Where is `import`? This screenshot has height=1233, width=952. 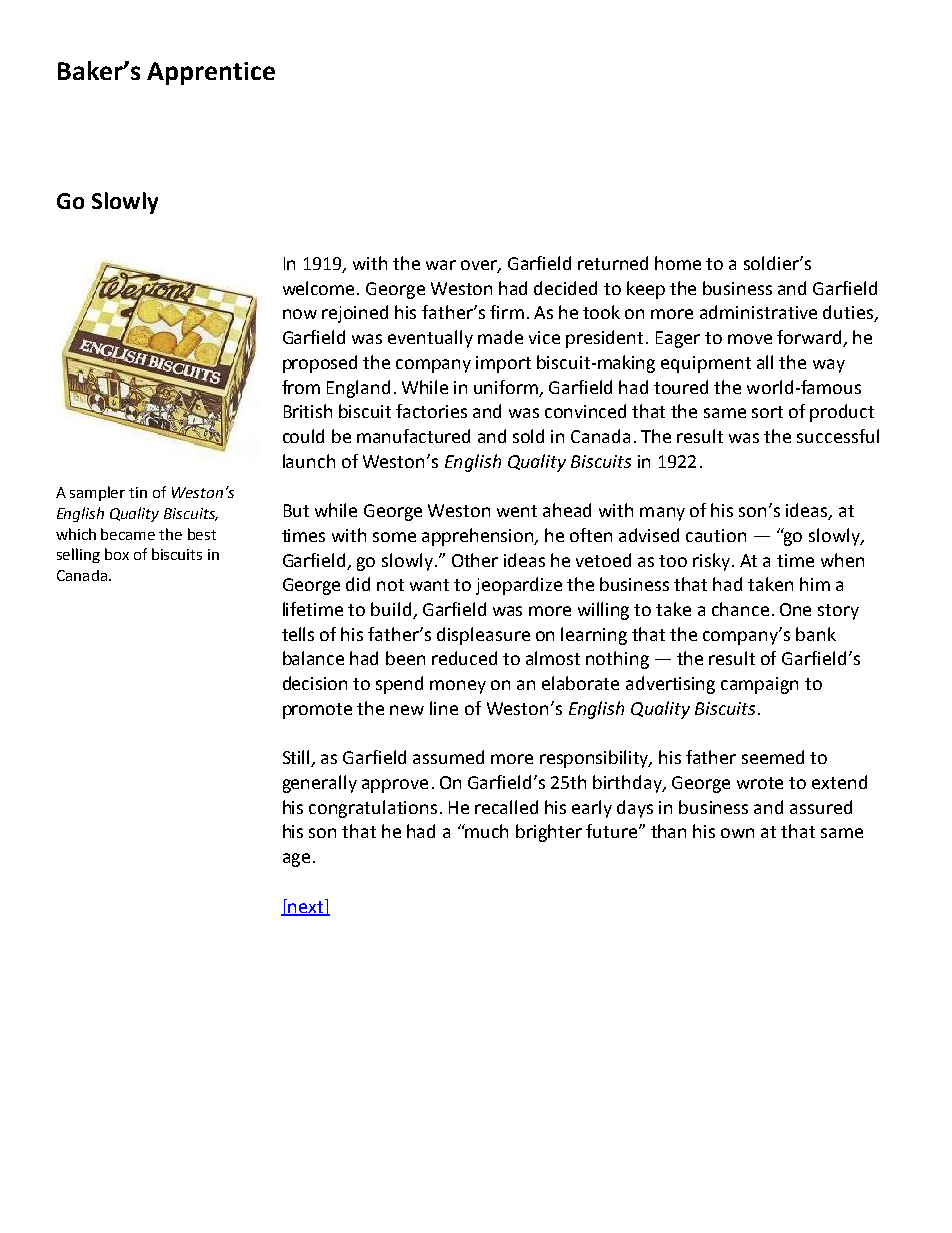 import is located at coordinates (503, 364).
